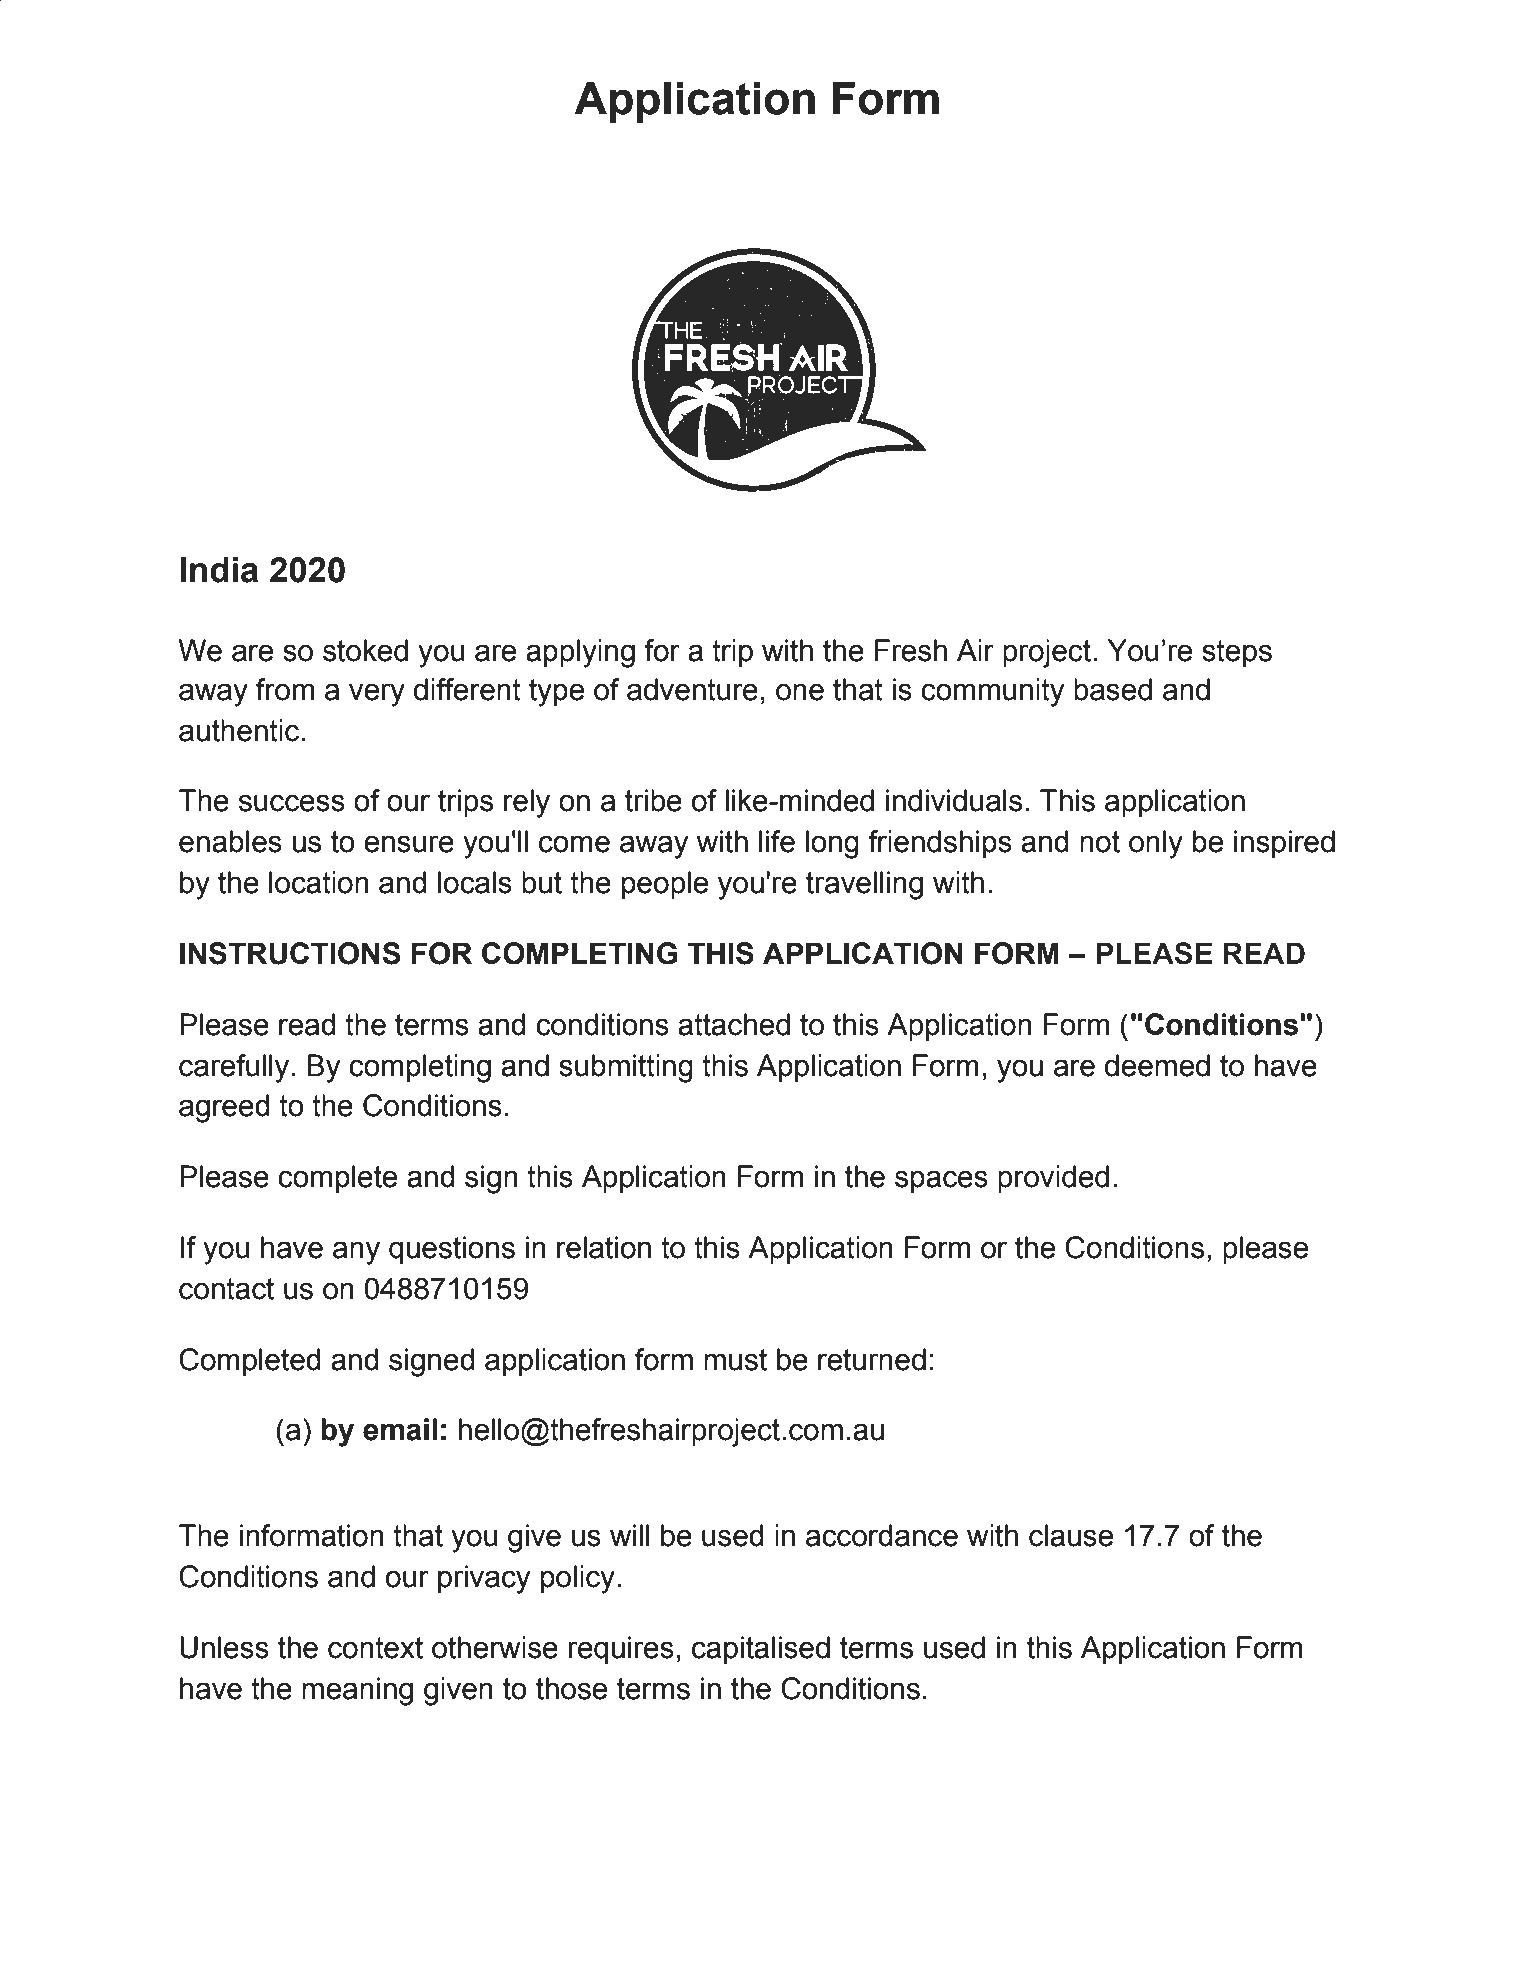  Describe the element at coordinates (224, 1108) in the page. I see `agreed` at that location.
